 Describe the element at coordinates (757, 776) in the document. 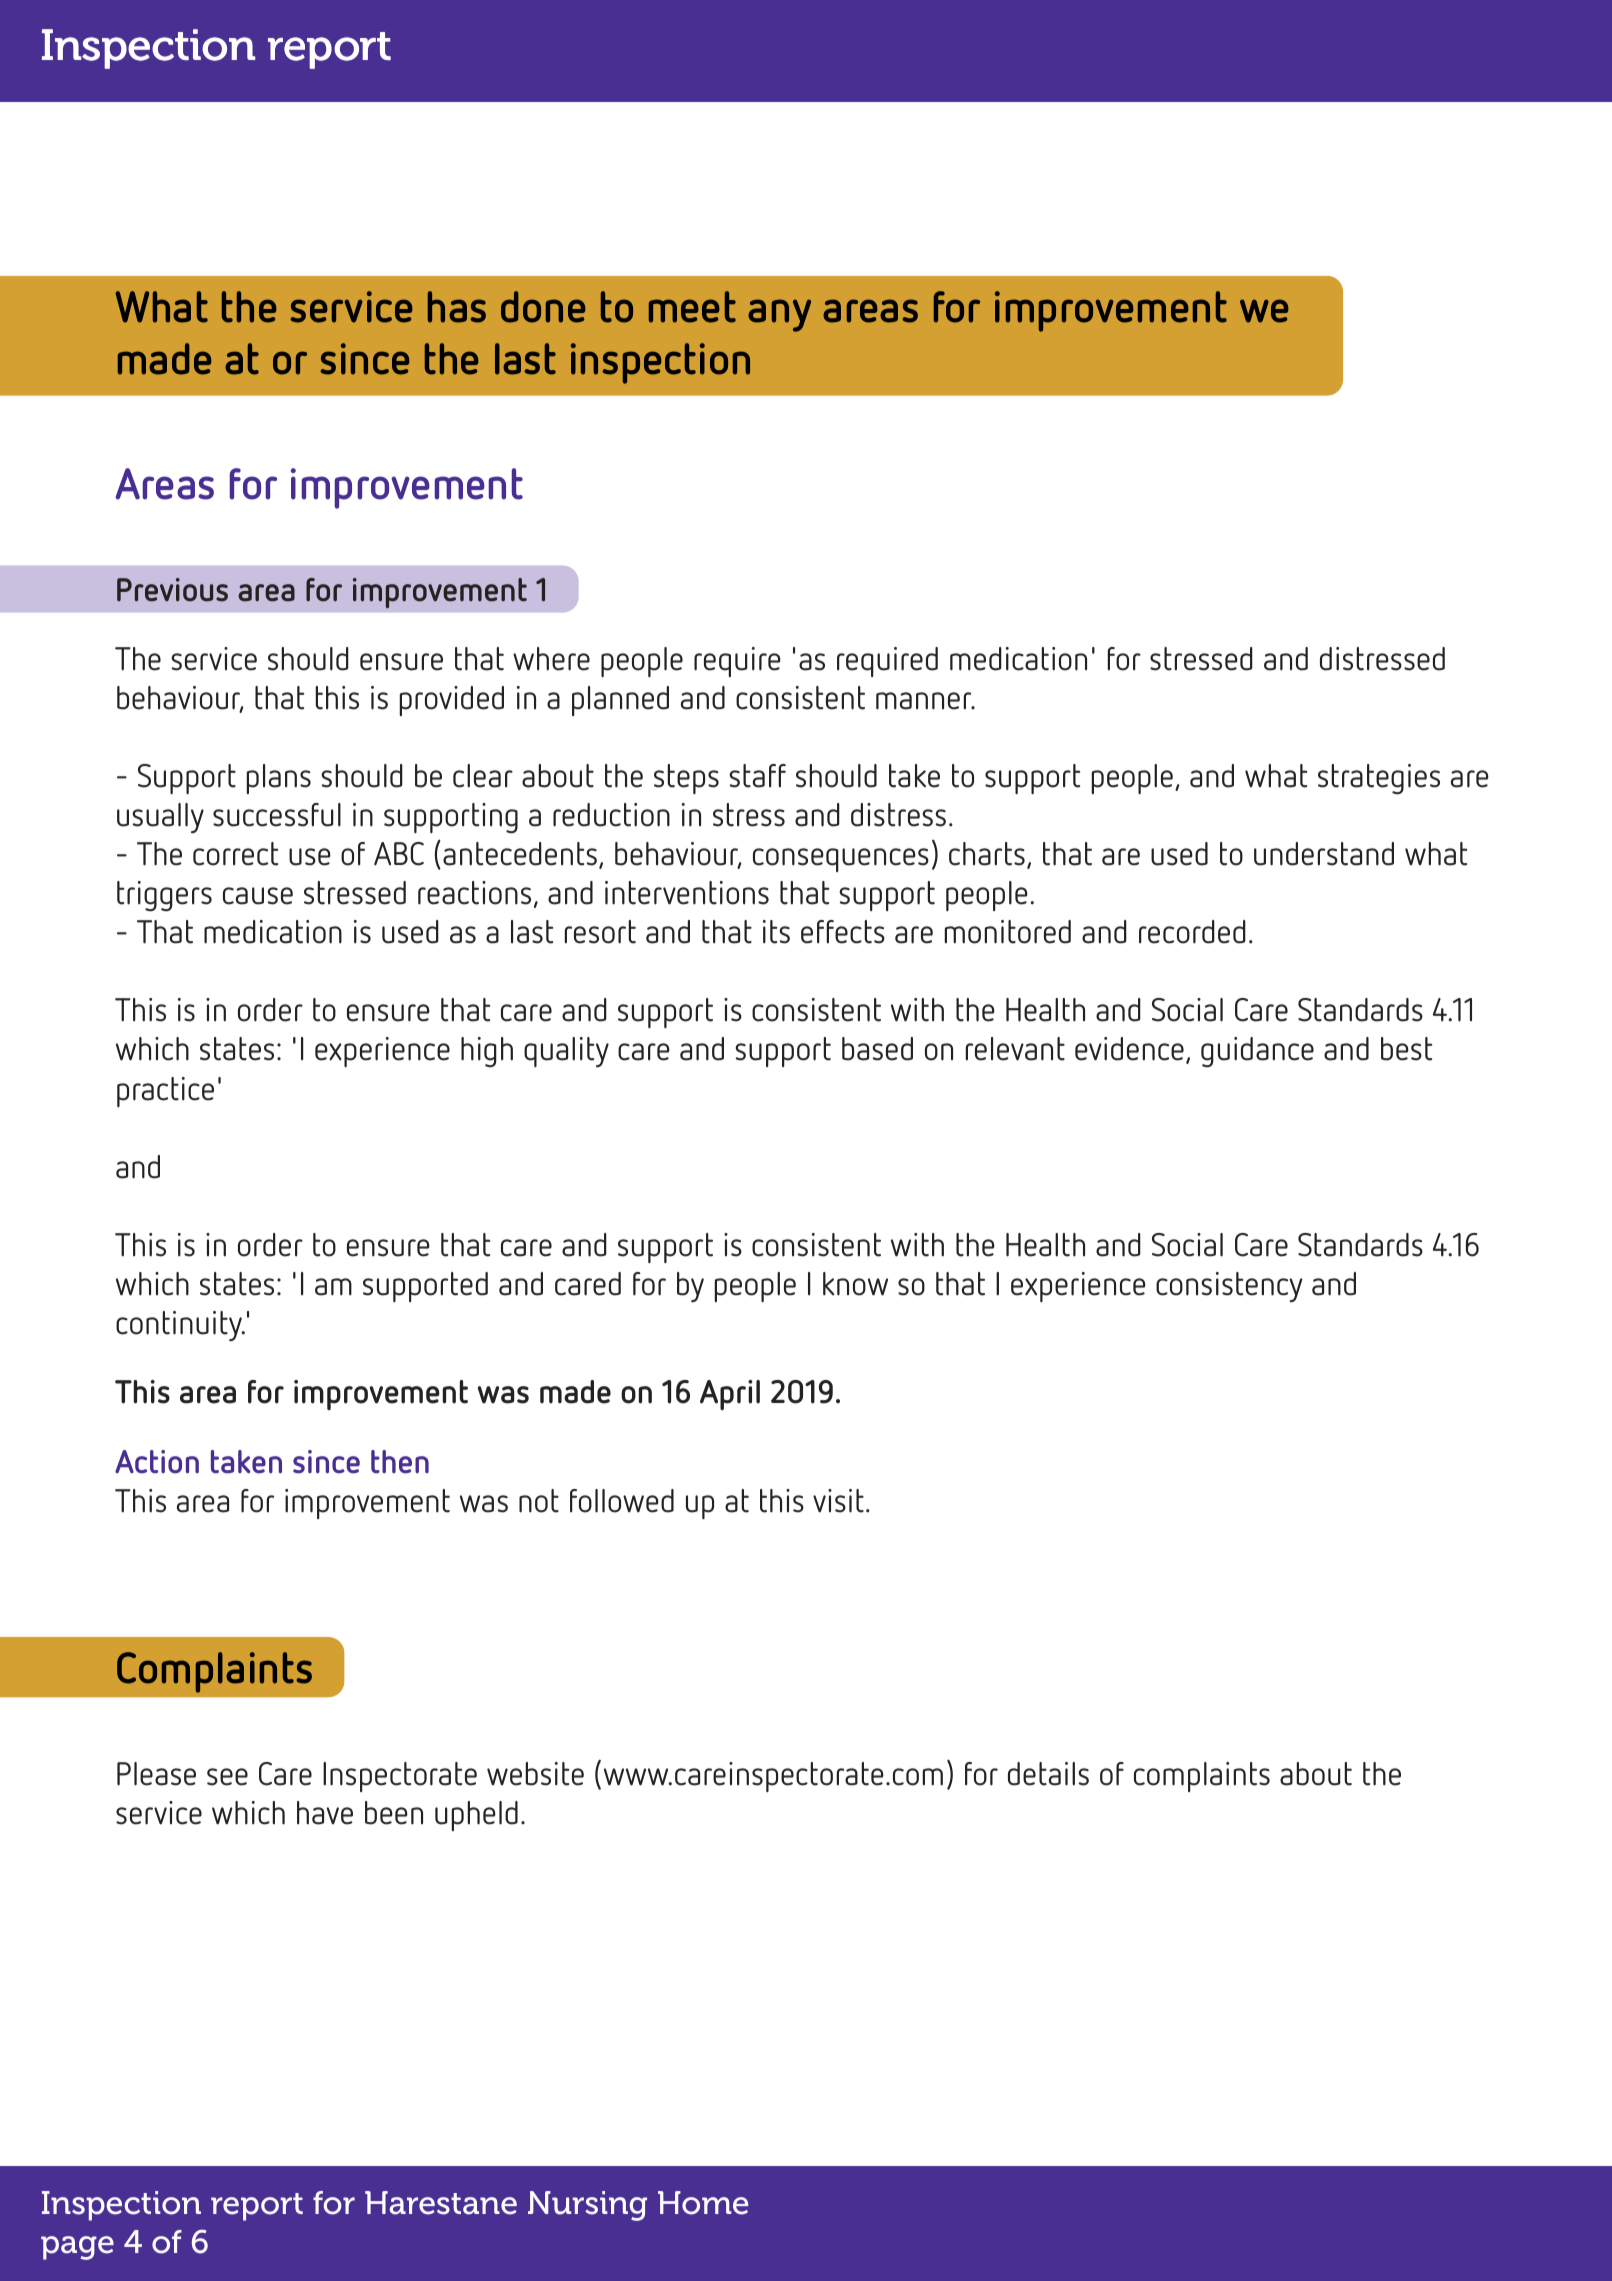

I see `staff` at that location.
